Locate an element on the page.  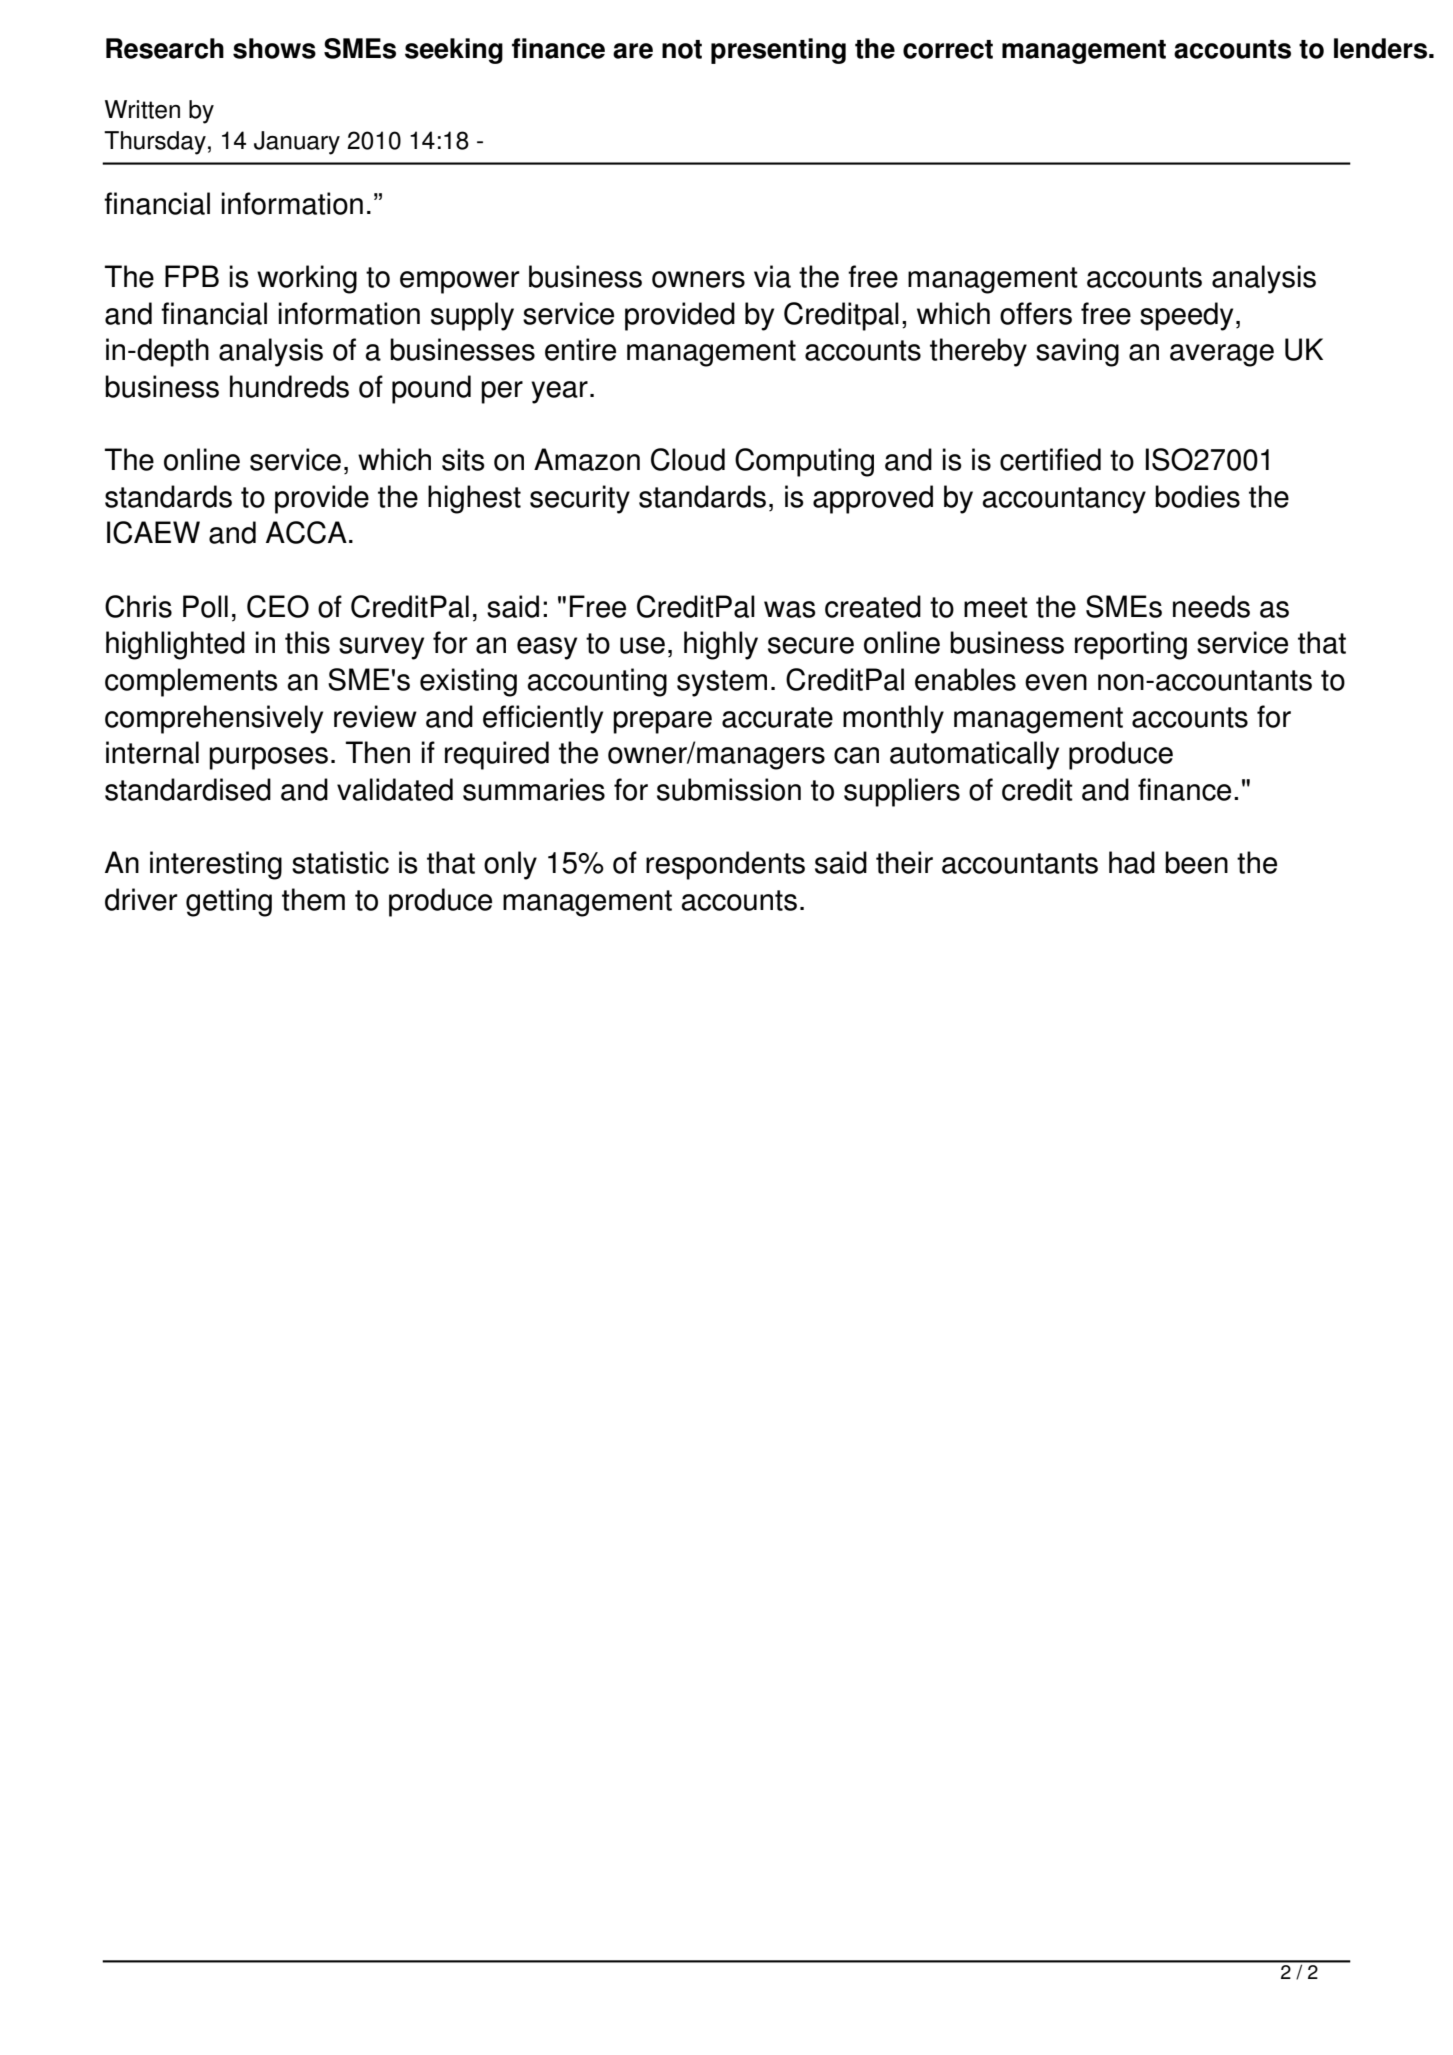
entire is located at coordinates (580, 349).
